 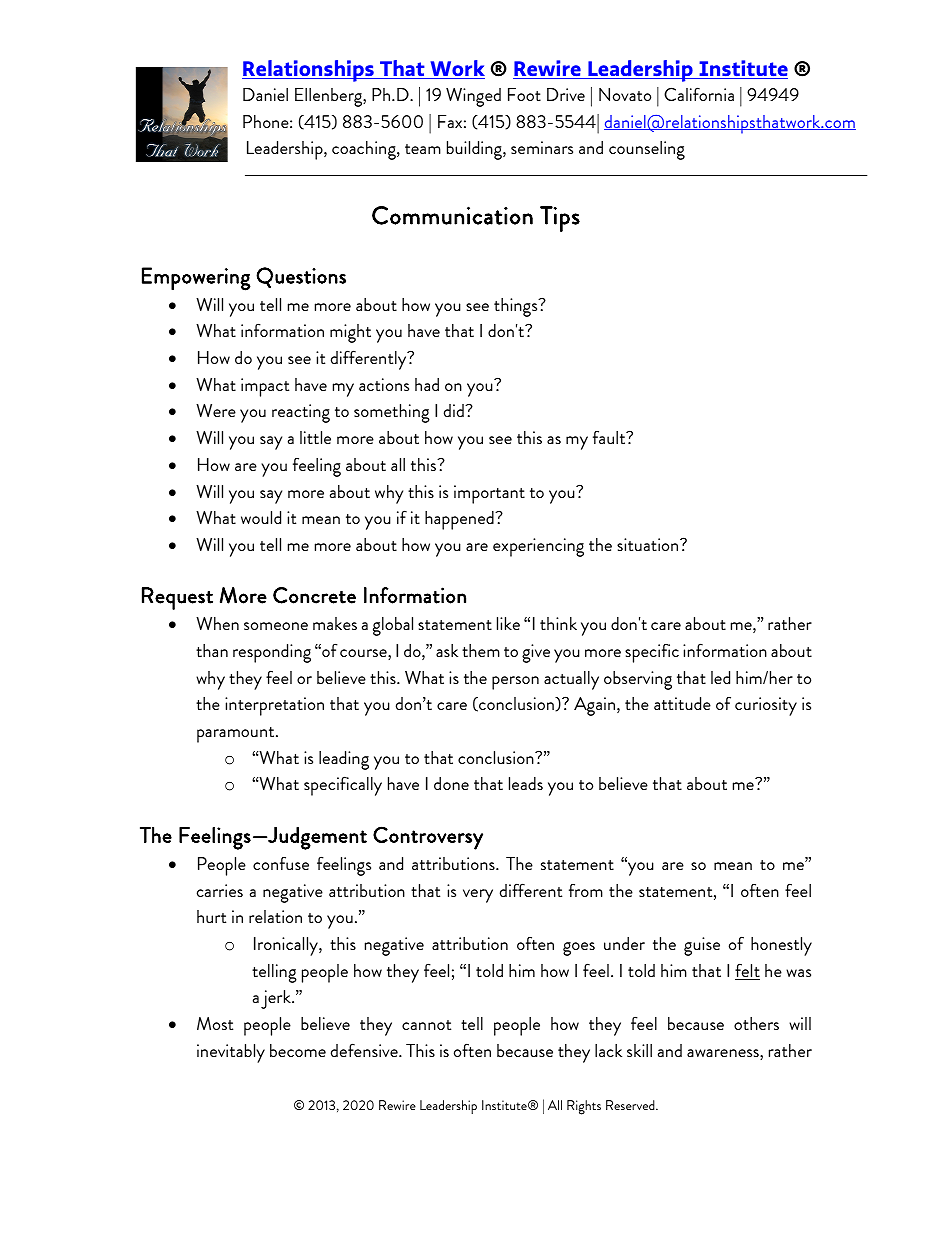 What do you see at coordinates (231, 1053) in the image?
I see `inevitably` at bounding box center [231, 1053].
